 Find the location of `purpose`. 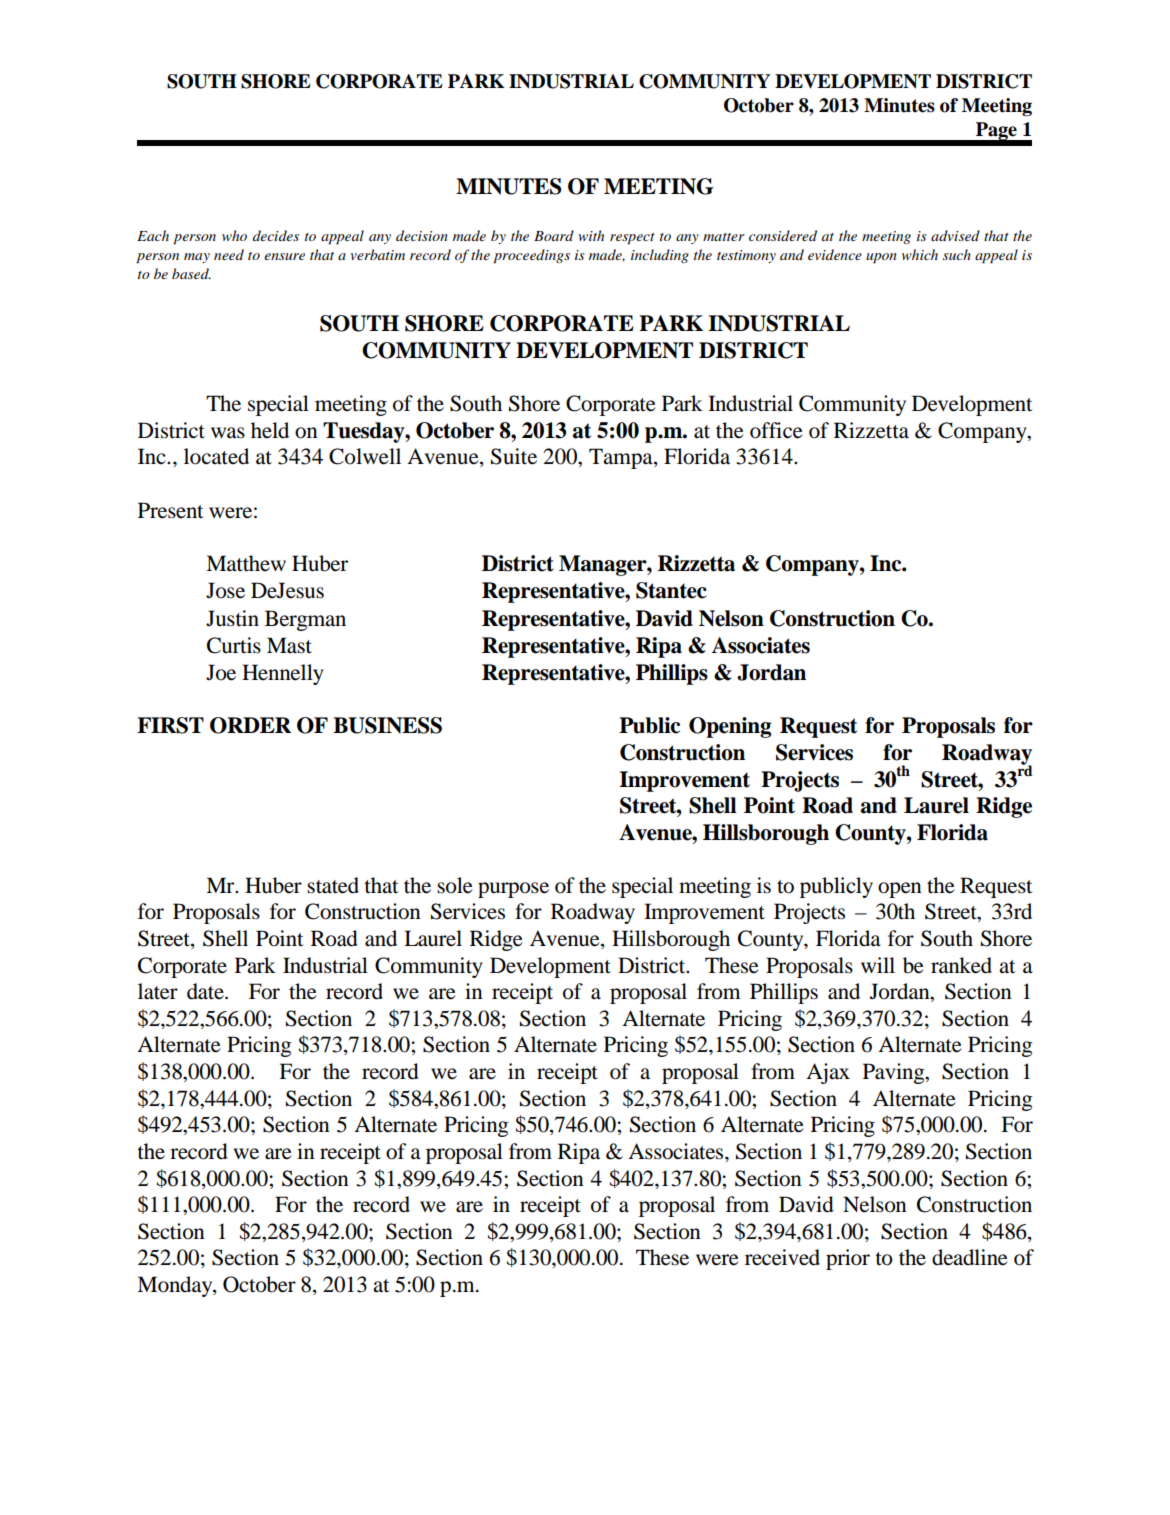

purpose is located at coordinates (513, 890).
